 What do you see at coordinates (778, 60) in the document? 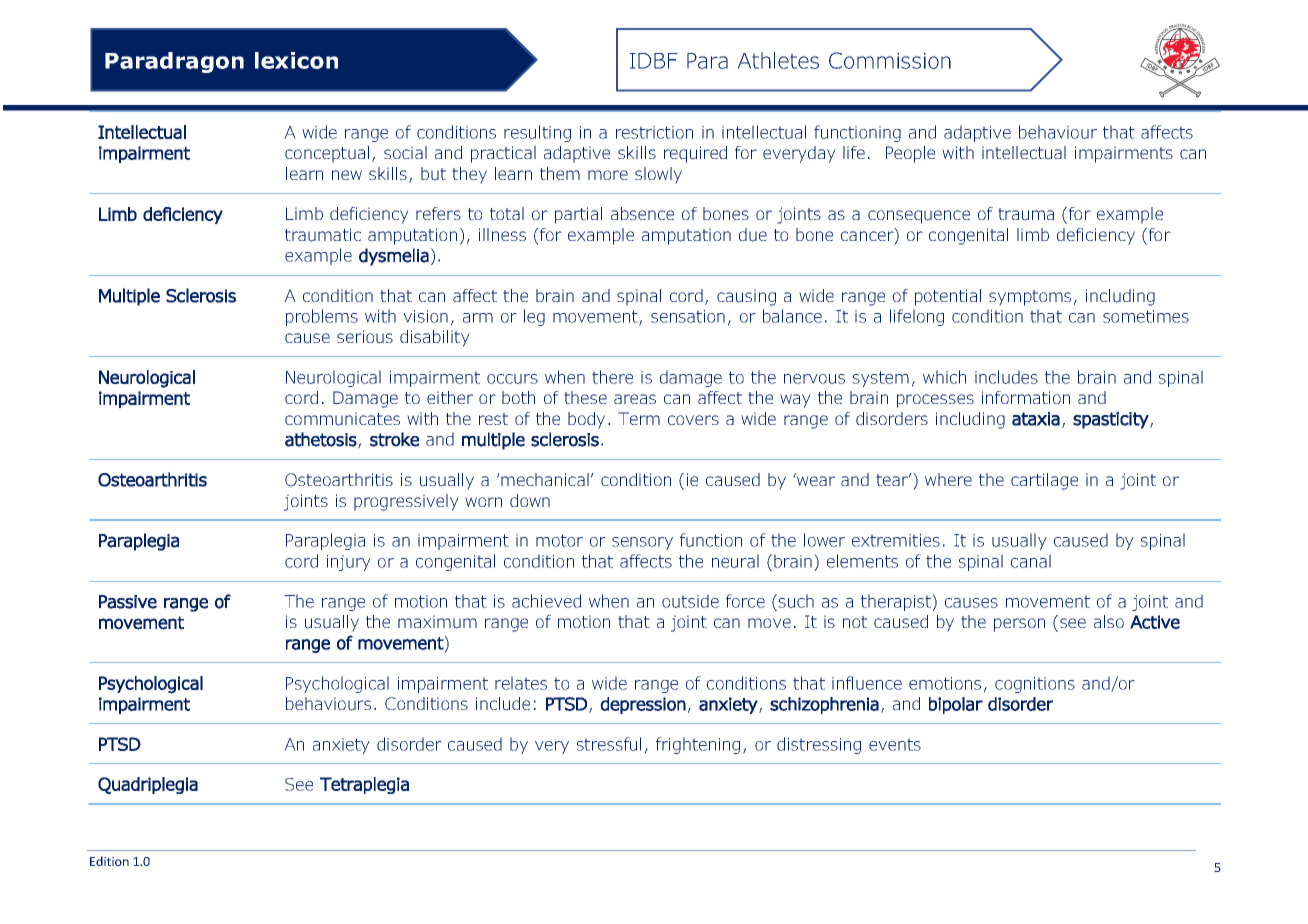
I see `Athletes` at bounding box center [778, 60].
